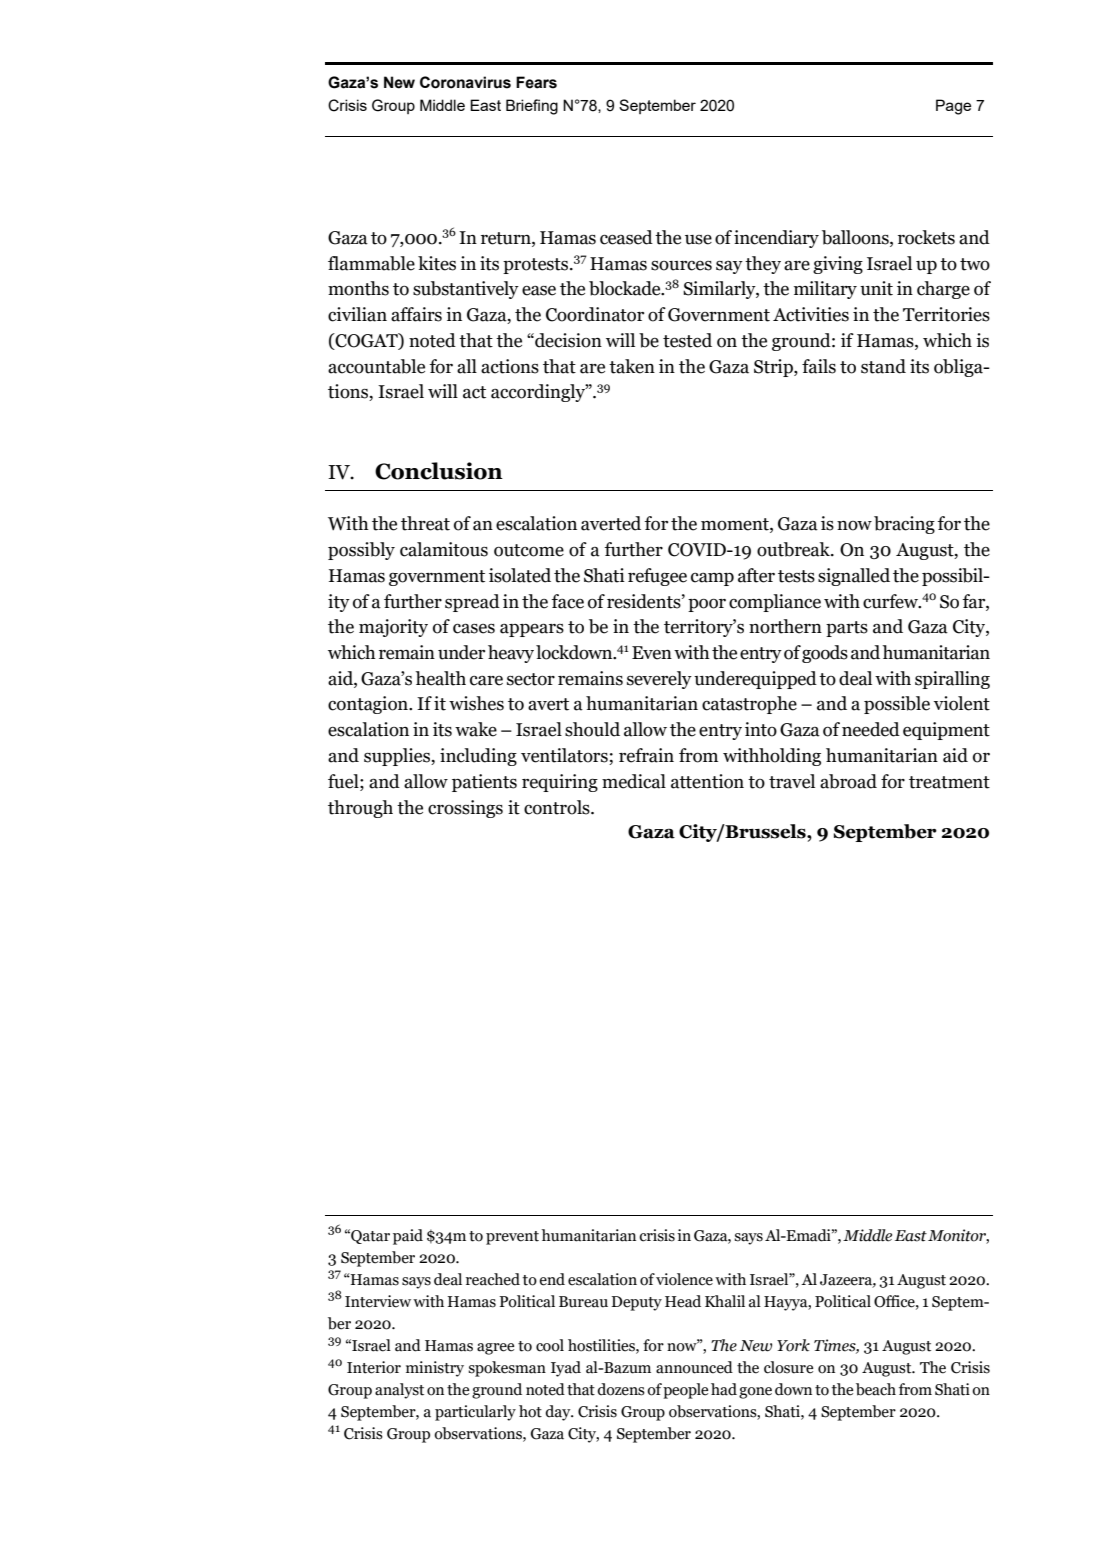 The image size is (1094, 1548). I want to click on use, so click(698, 240).
